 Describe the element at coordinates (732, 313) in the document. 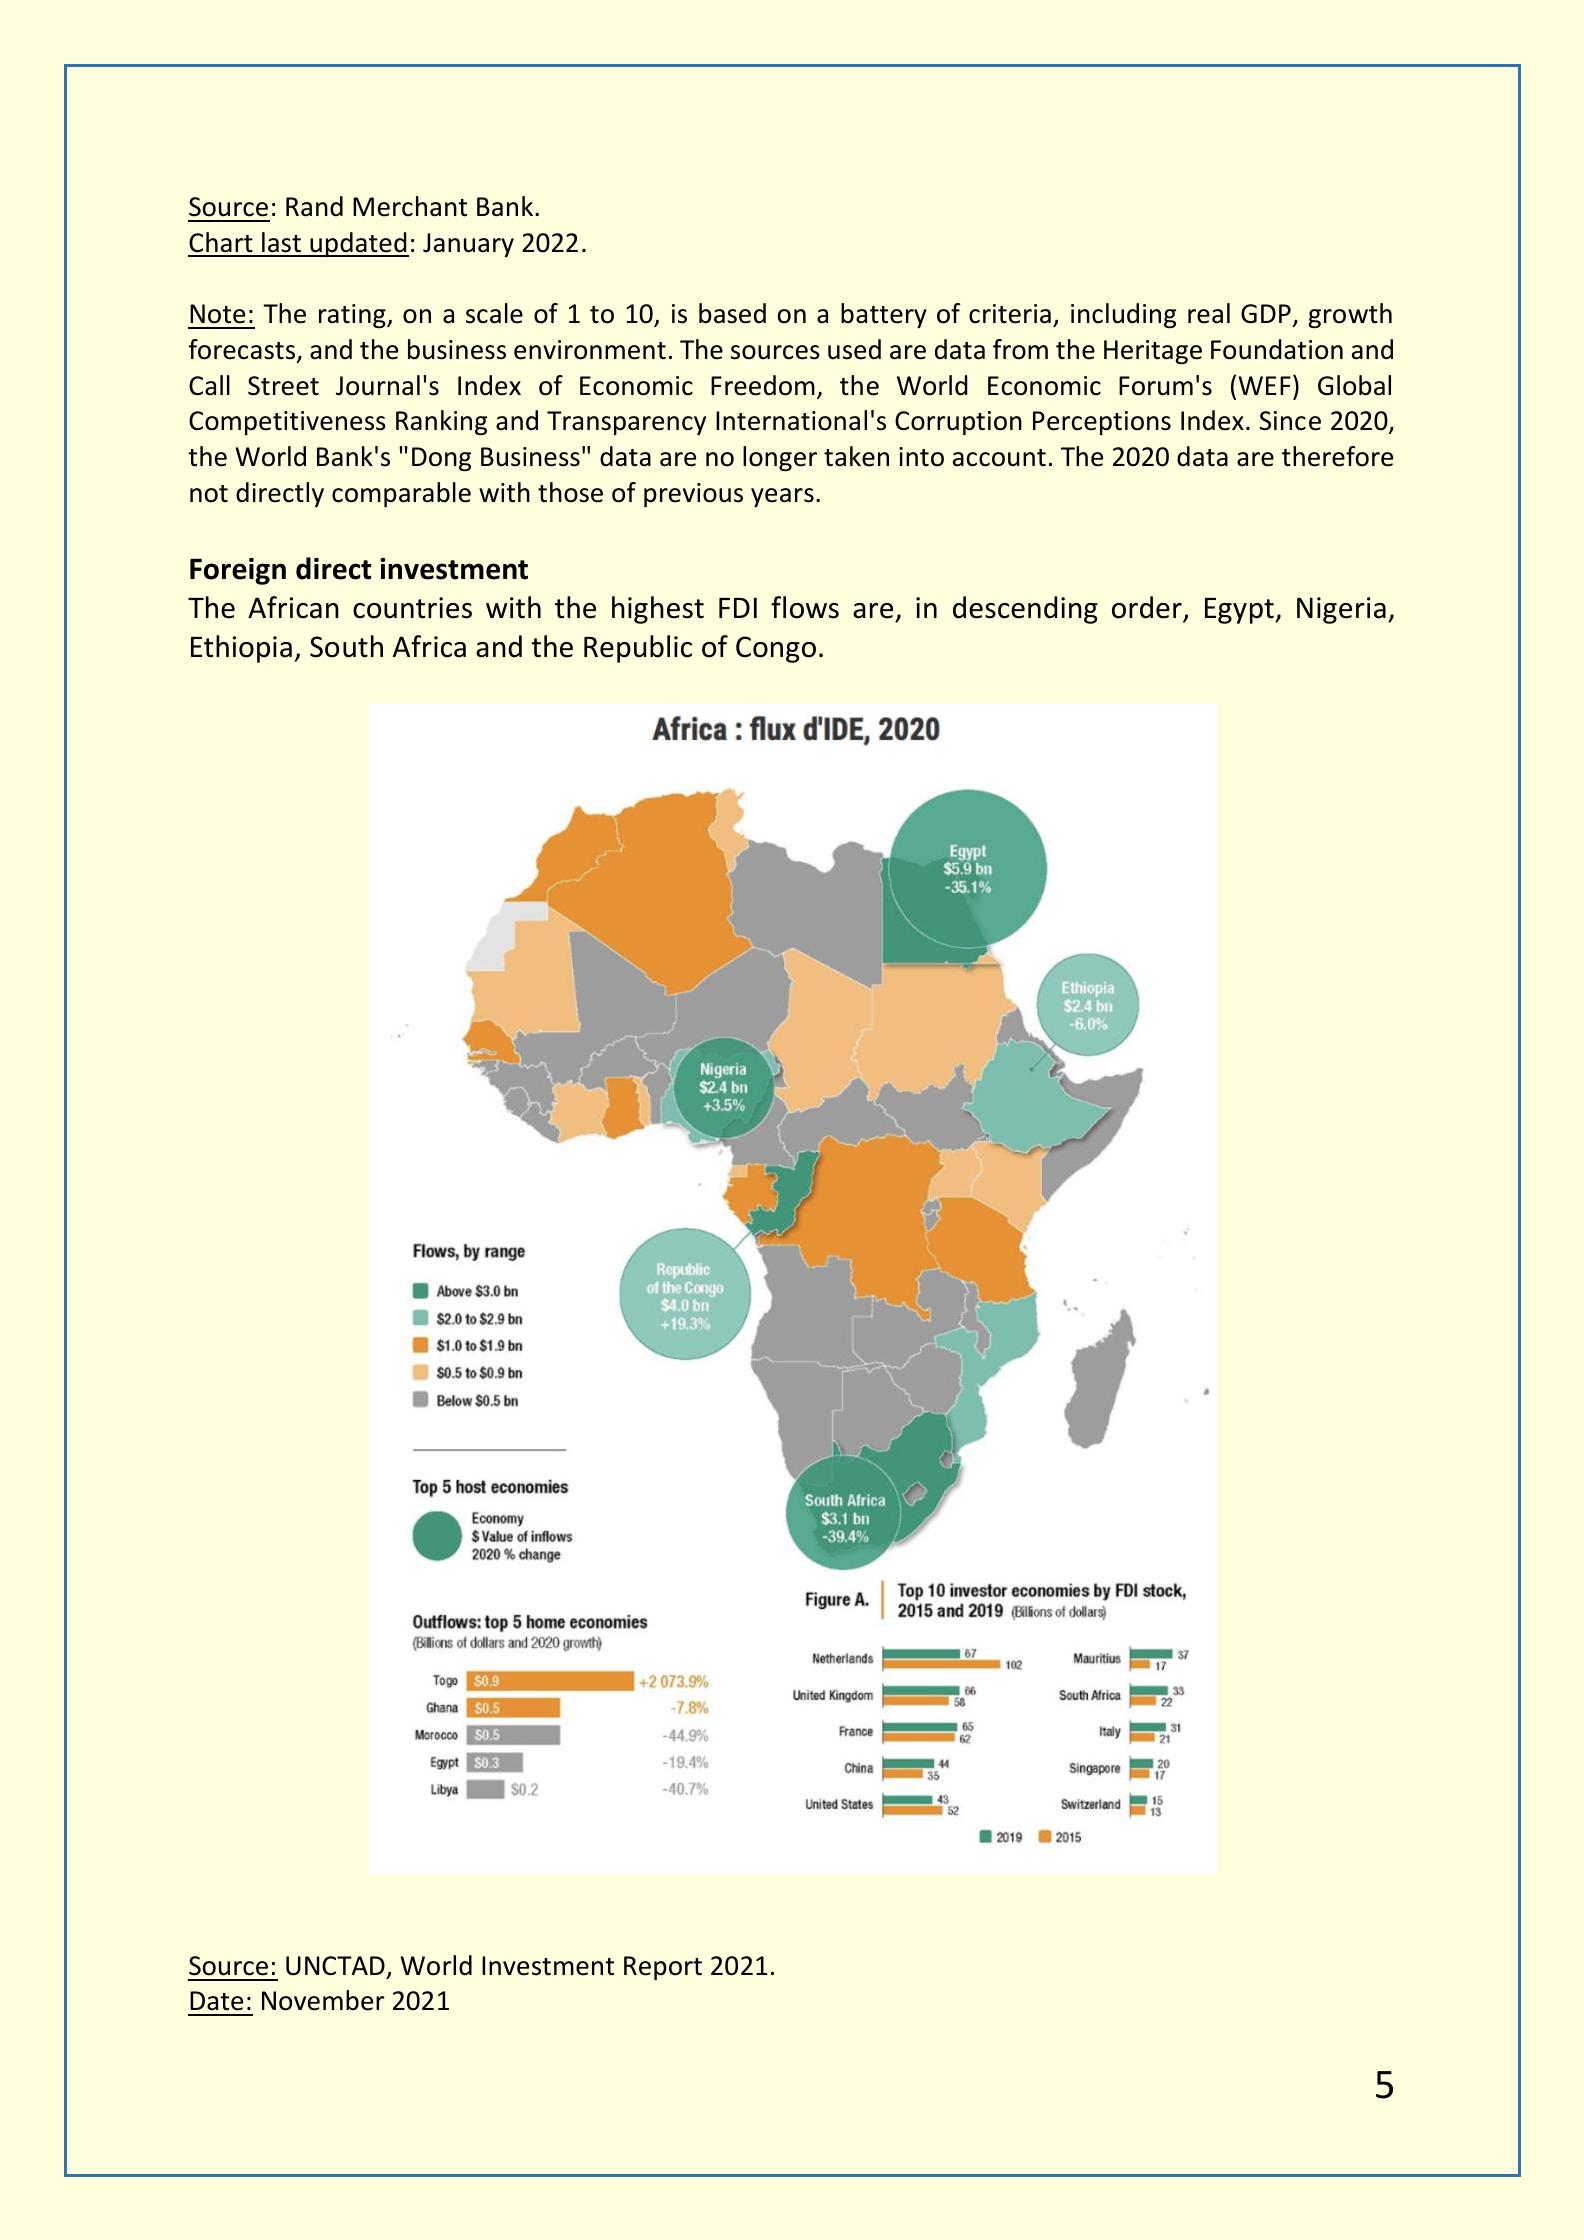

I see `based` at that location.
